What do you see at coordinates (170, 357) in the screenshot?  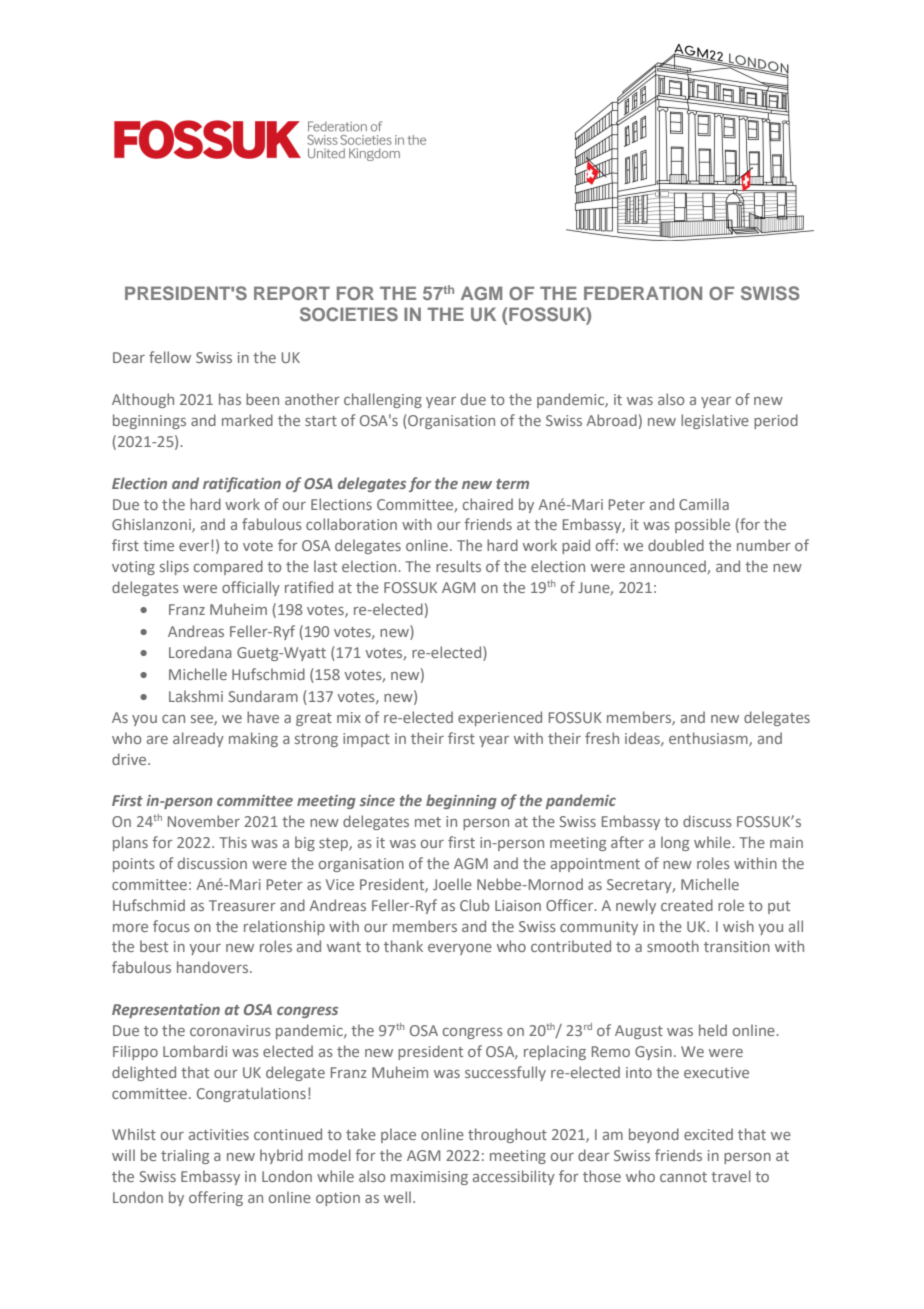 I see `fellow` at bounding box center [170, 357].
